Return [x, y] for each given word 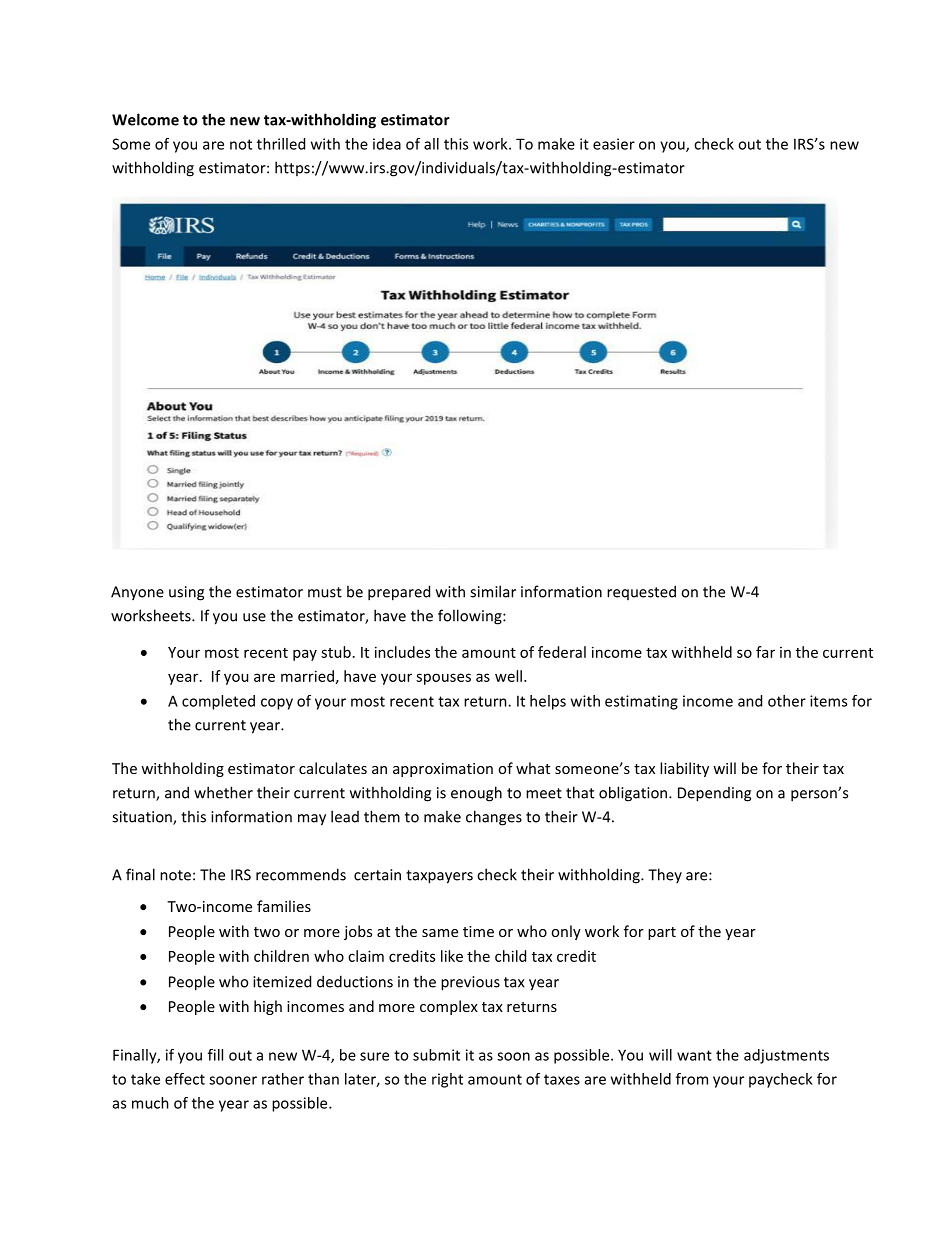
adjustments [786, 1056]
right [447, 1080]
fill [215, 1055]
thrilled [281, 144]
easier [614, 144]
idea [387, 144]
